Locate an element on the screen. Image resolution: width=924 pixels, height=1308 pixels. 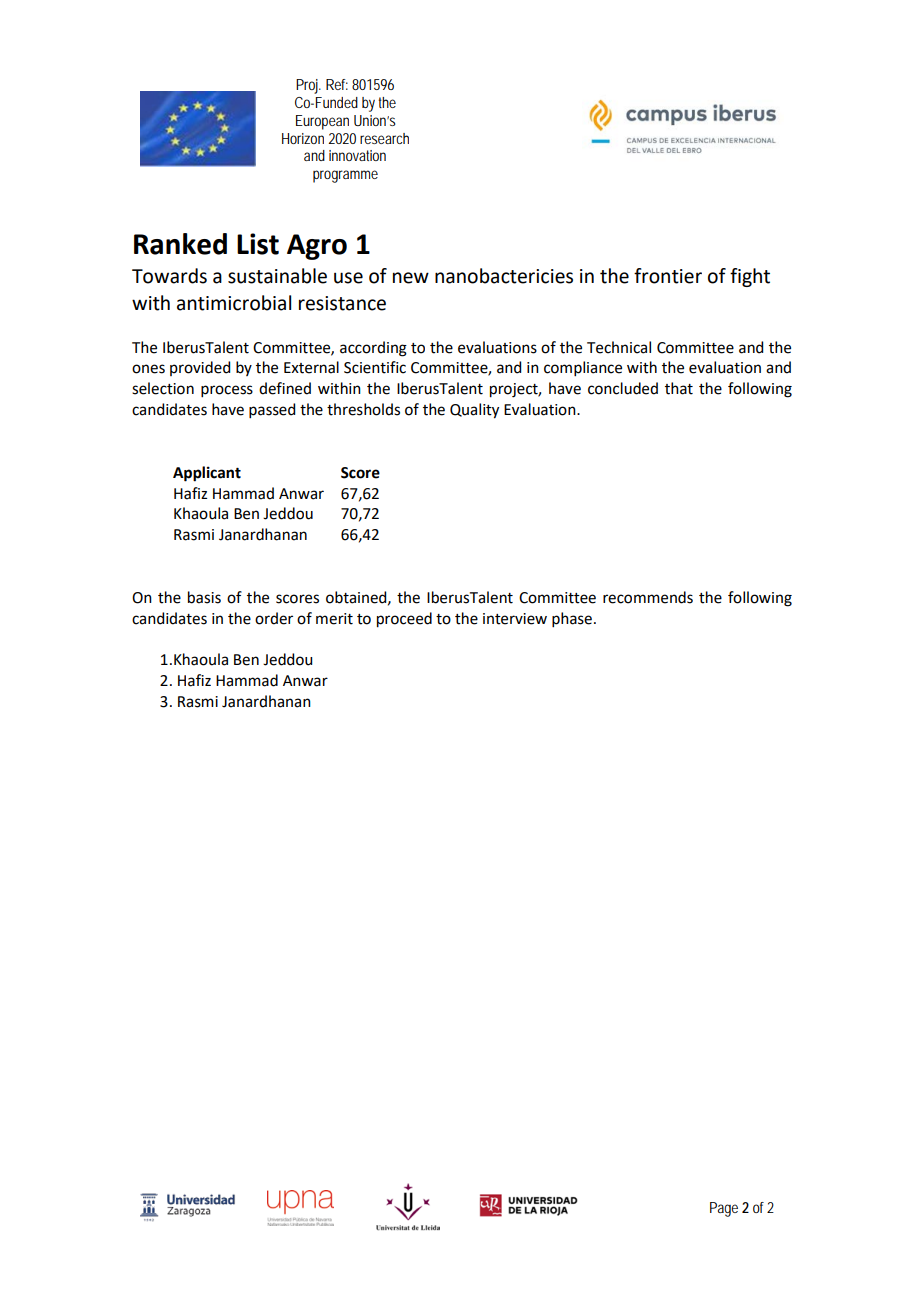
order is located at coordinates (274, 618).
